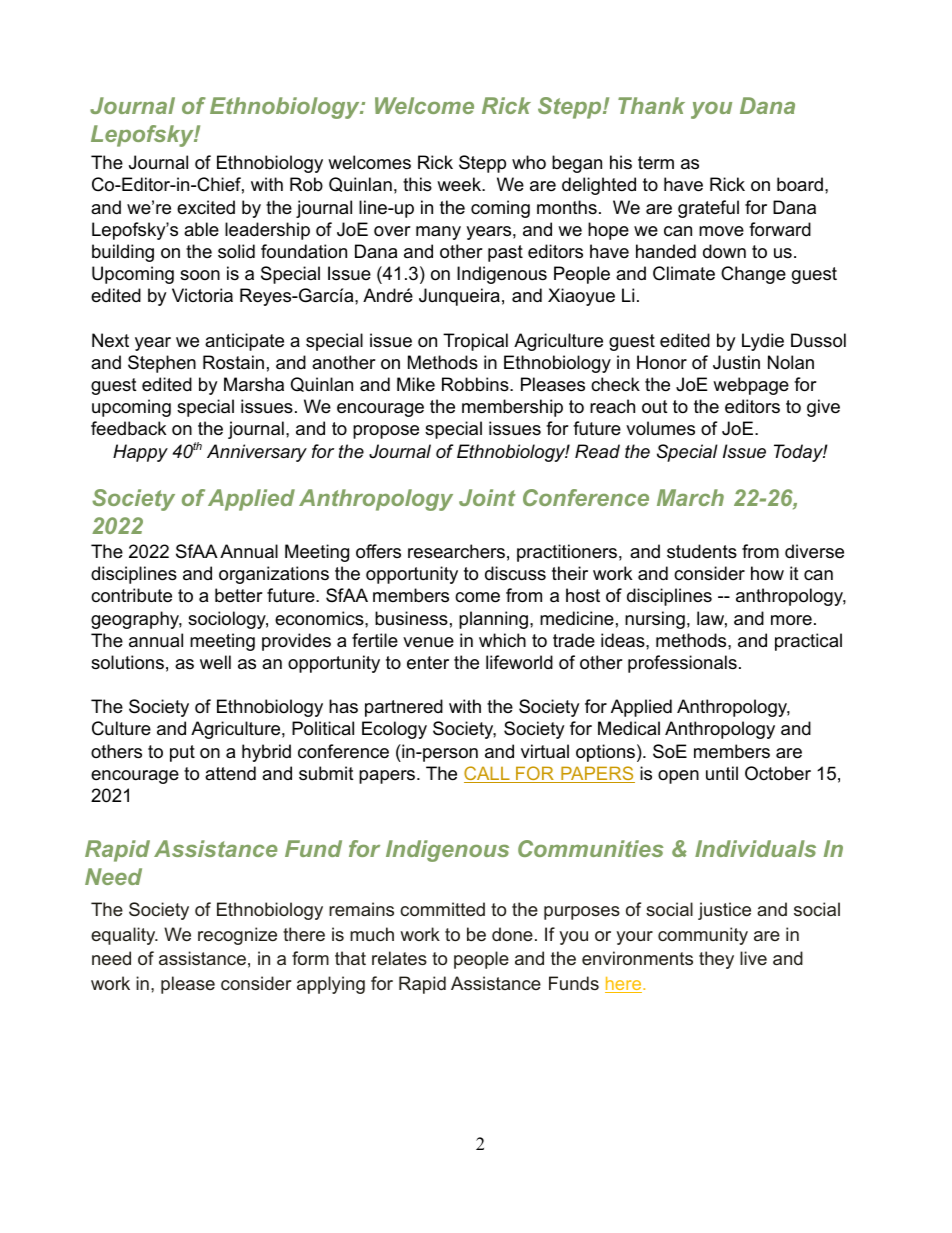 This screenshot has height=1233, width=952. What do you see at coordinates (656, 162) in the screenshot?
I see `term` at bounding box center [656, 162].
